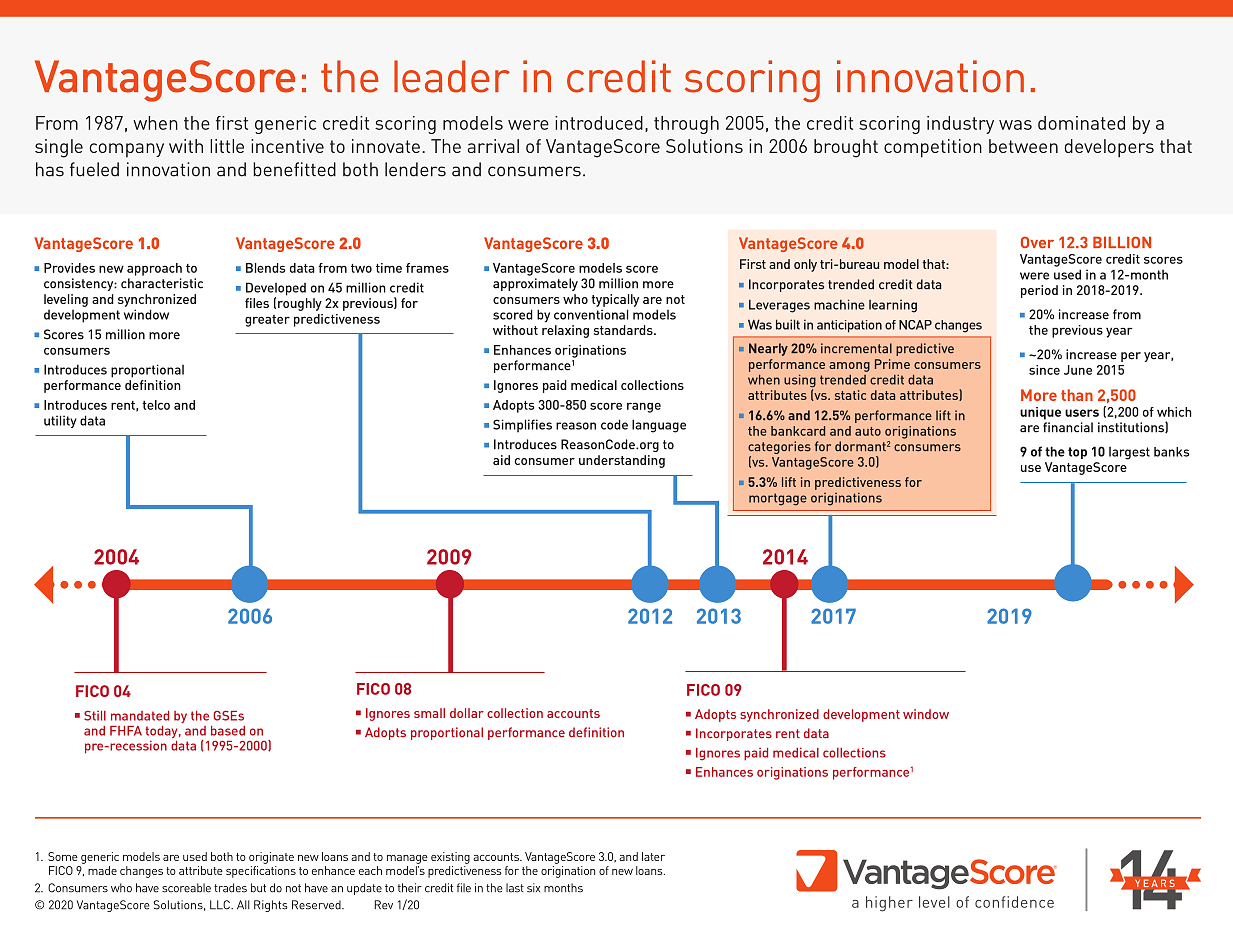 The height and width of the document is (952, 1233). I want to click on trades, so click(230, 888).
